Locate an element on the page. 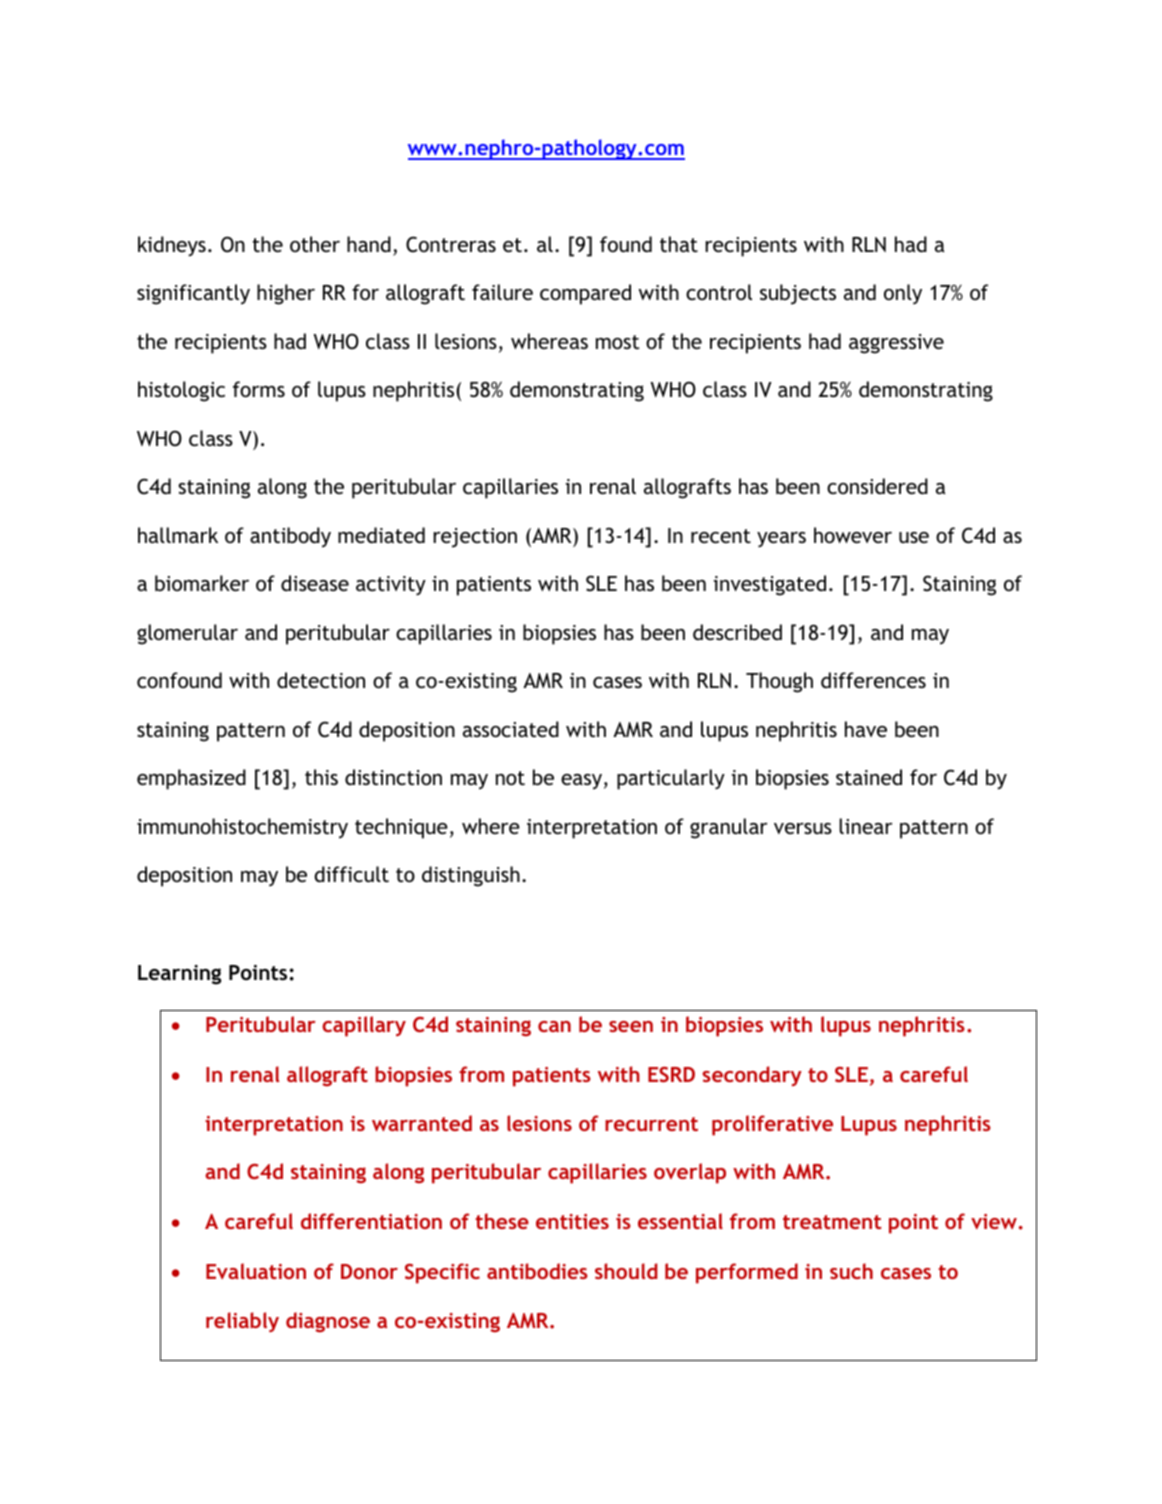  disease is located at coordinates (315, 583).
